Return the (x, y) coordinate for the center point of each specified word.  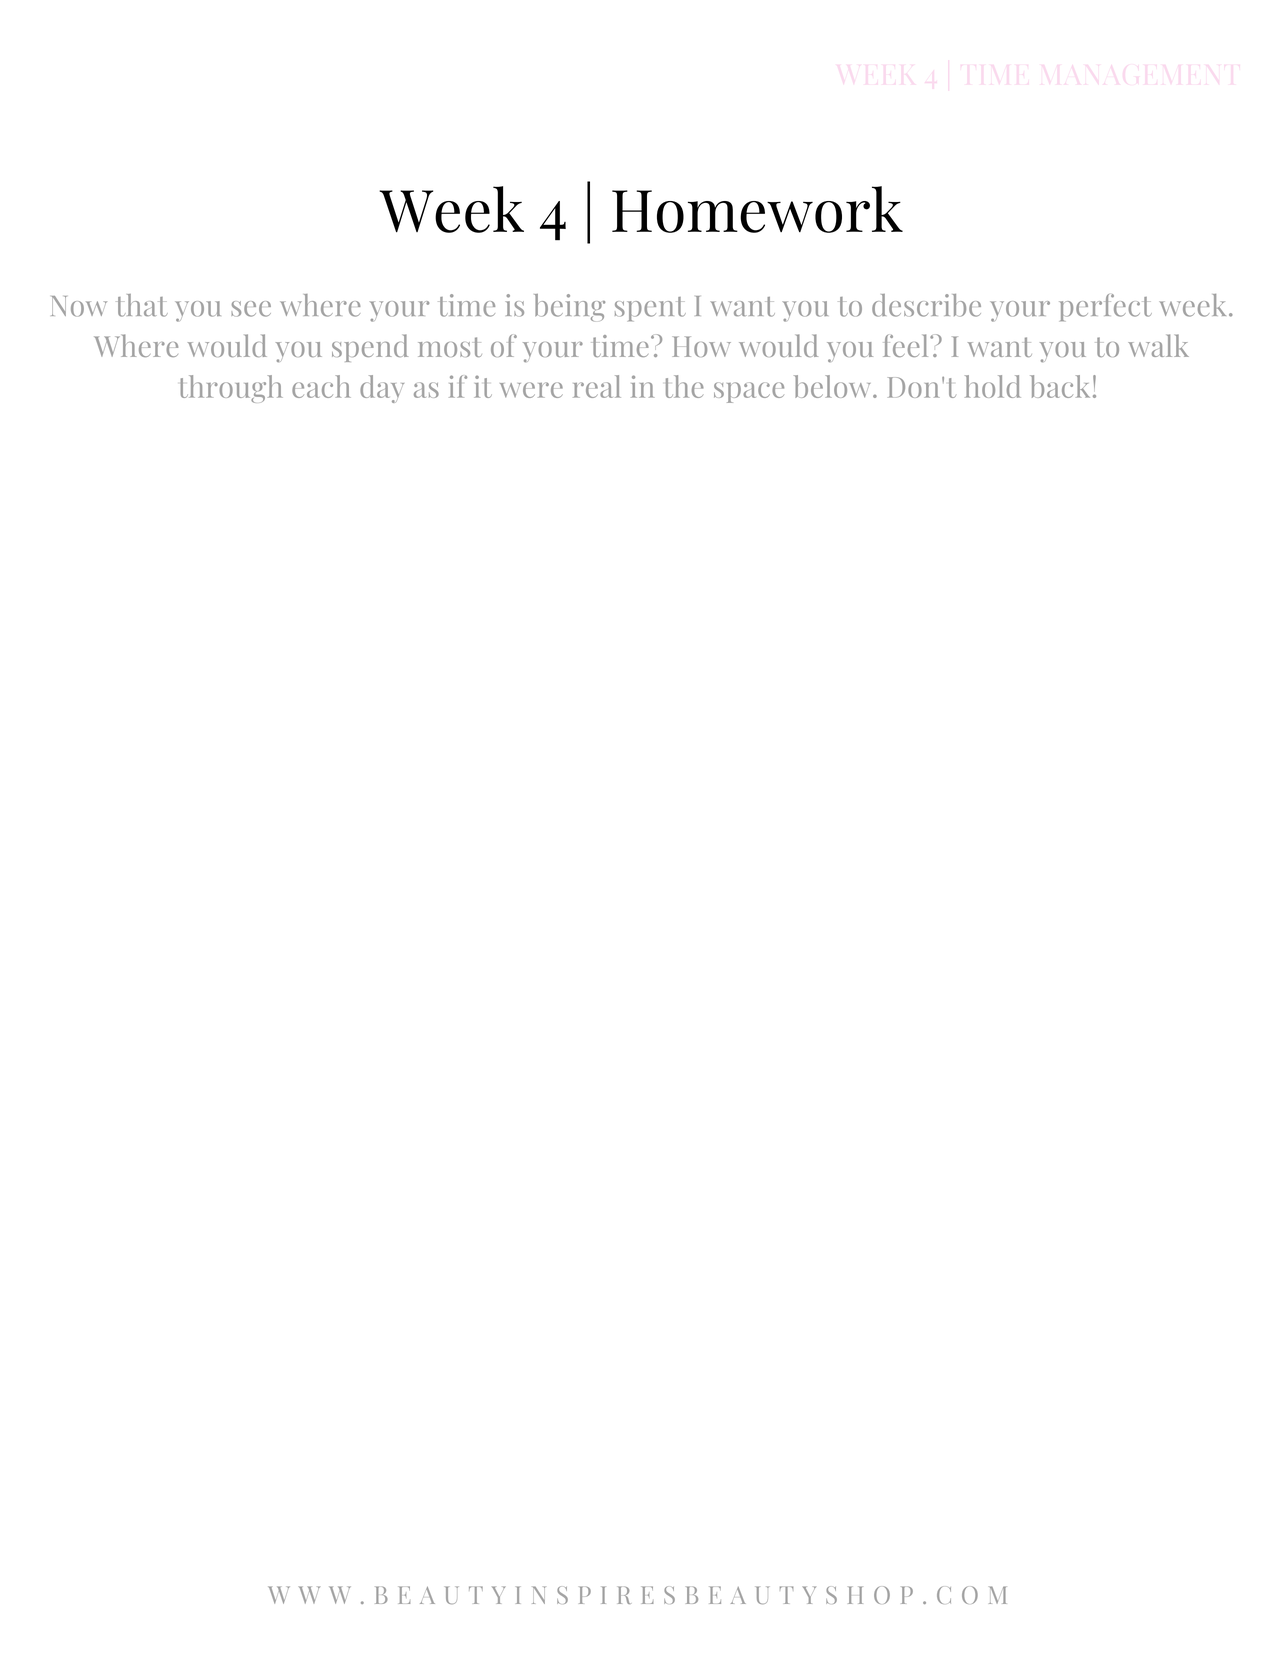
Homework (757, 209)
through (231, 389)
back (1060, 386)
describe (926, 305)
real (597, 386)
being (569, 308)
